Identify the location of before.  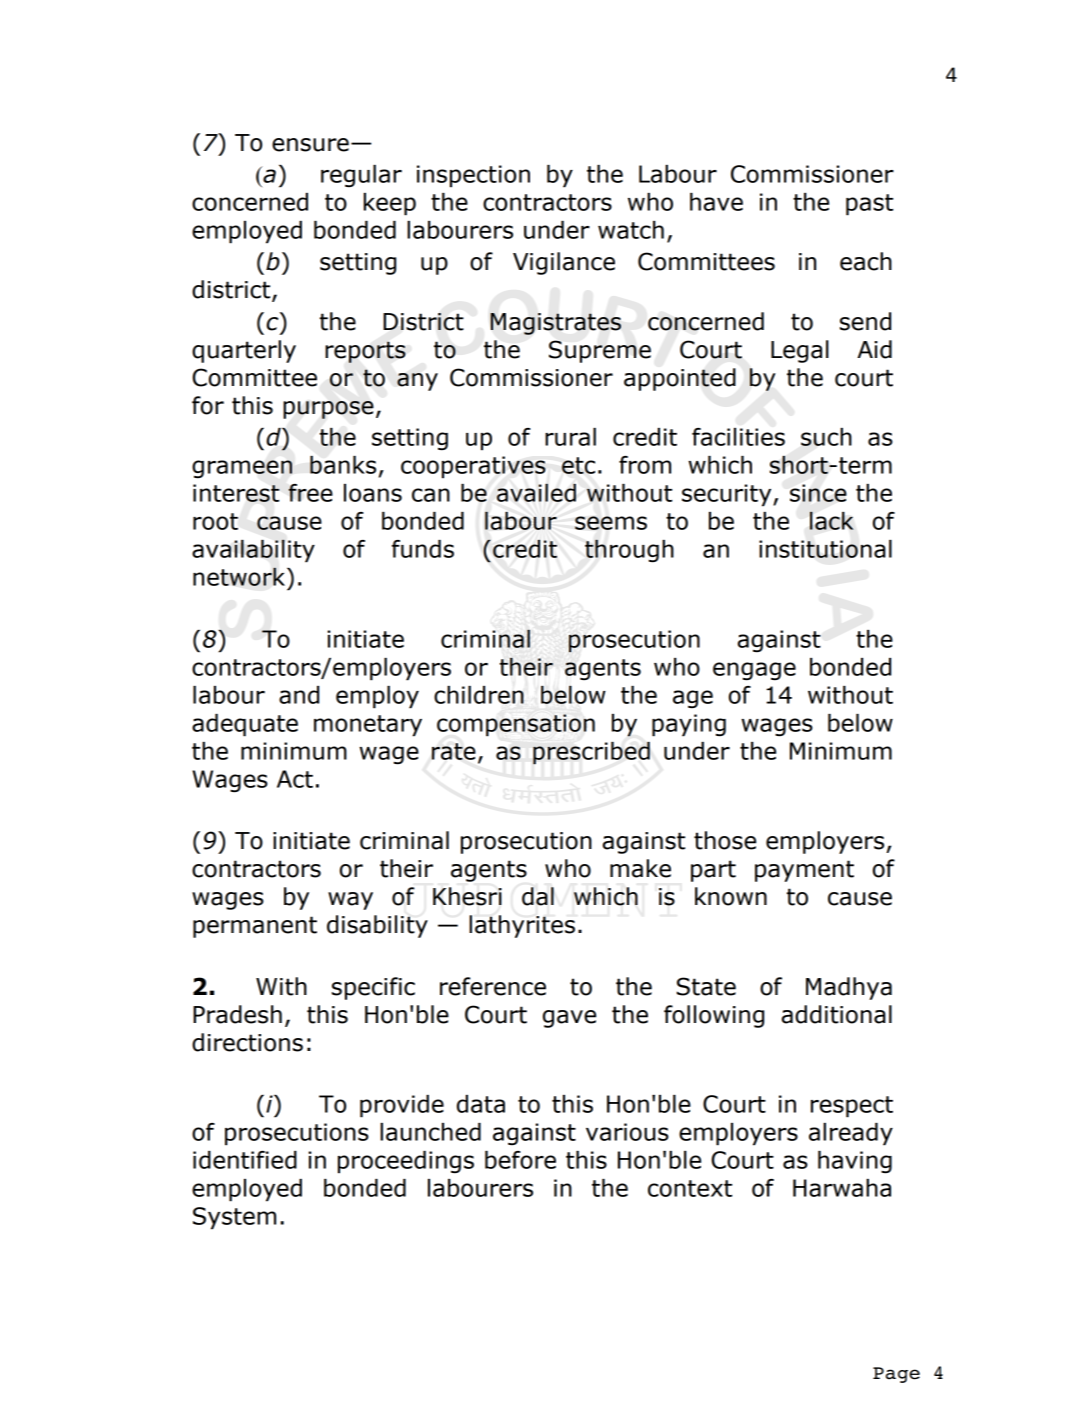
(520, 1160).
